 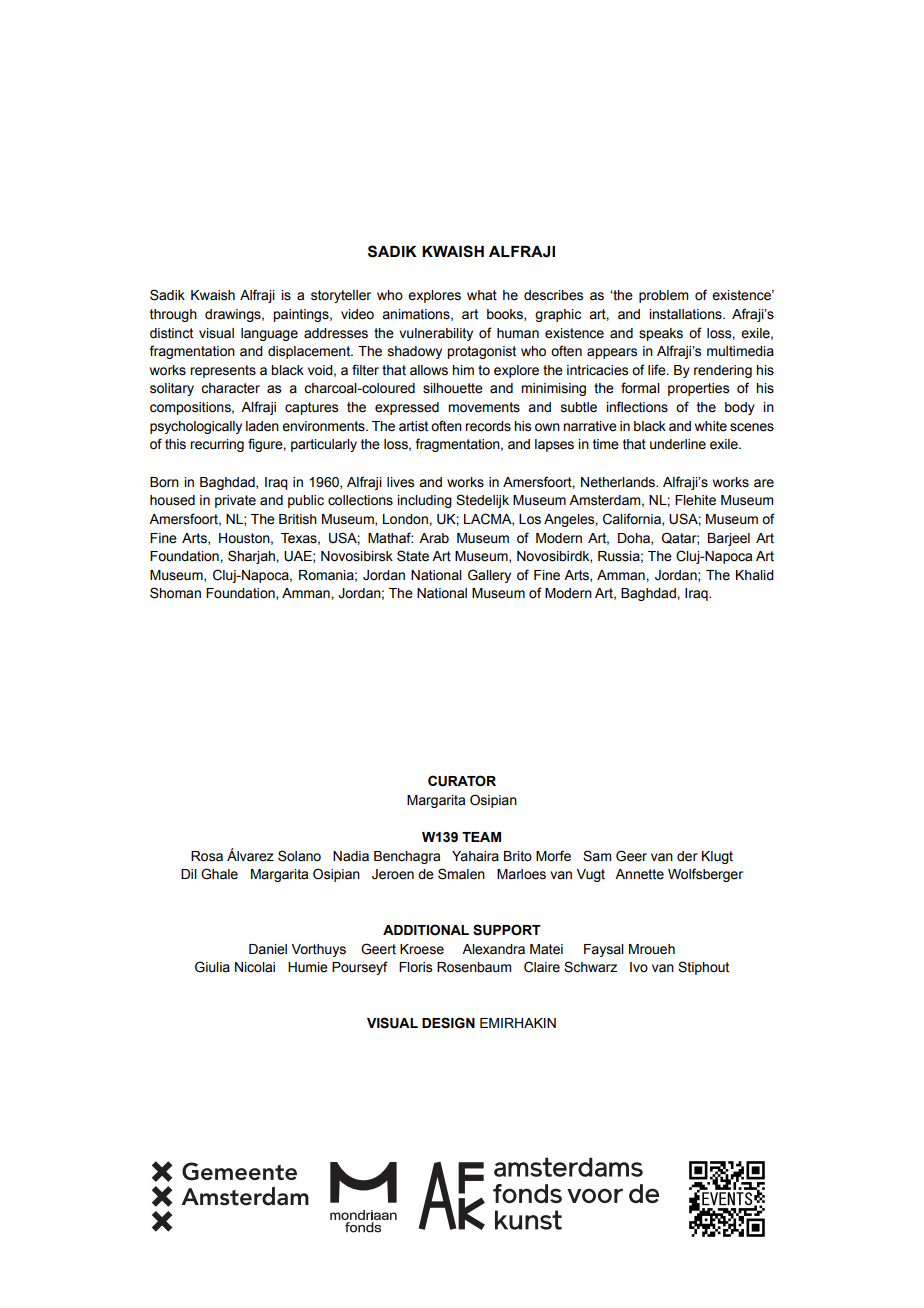 I want to click on Rosa, so click(x=207, y=856).
